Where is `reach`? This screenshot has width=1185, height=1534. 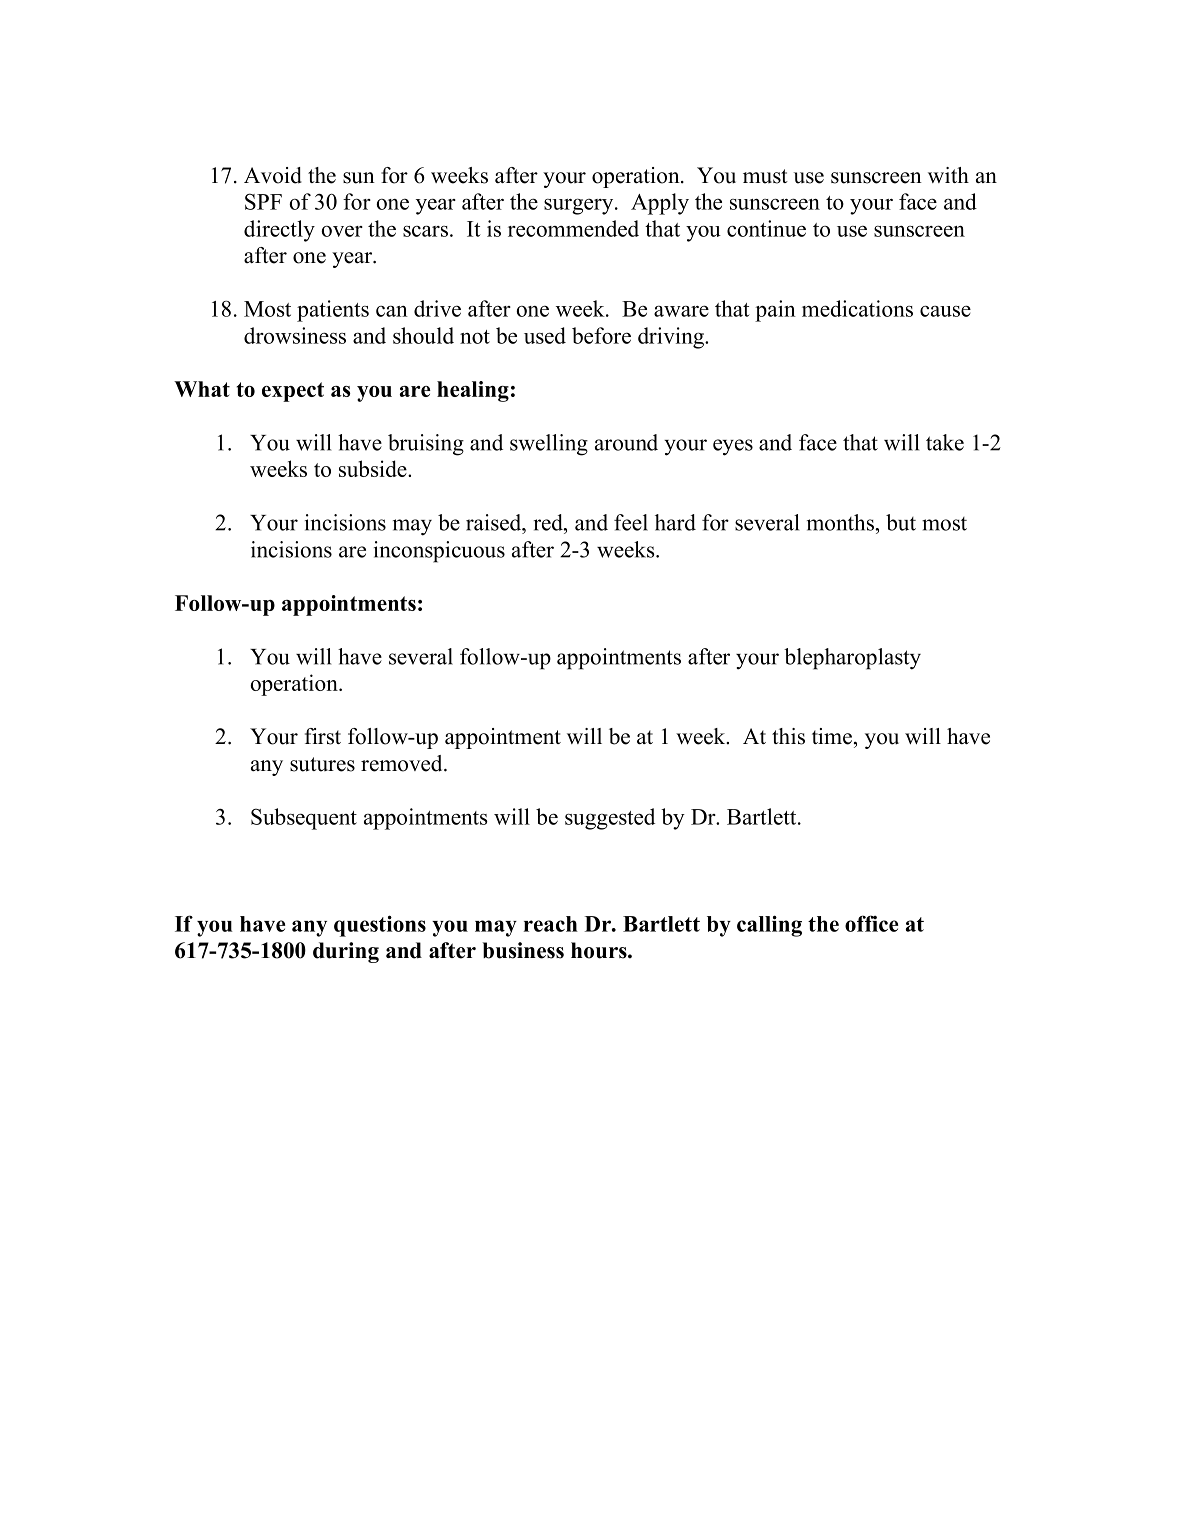
reach is located at coordinates (551, 924).
